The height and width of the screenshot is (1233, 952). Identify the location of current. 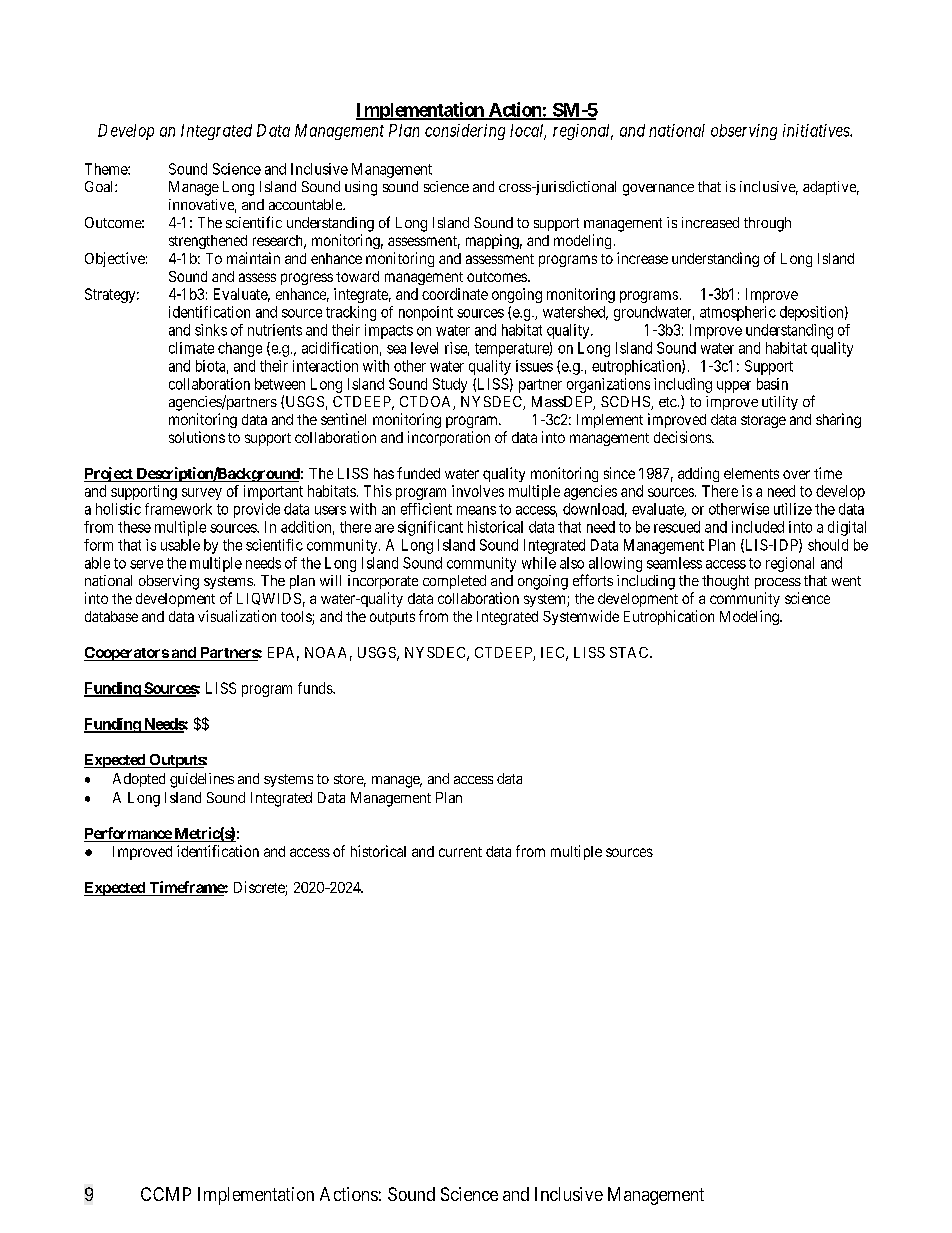
(460, 852).
